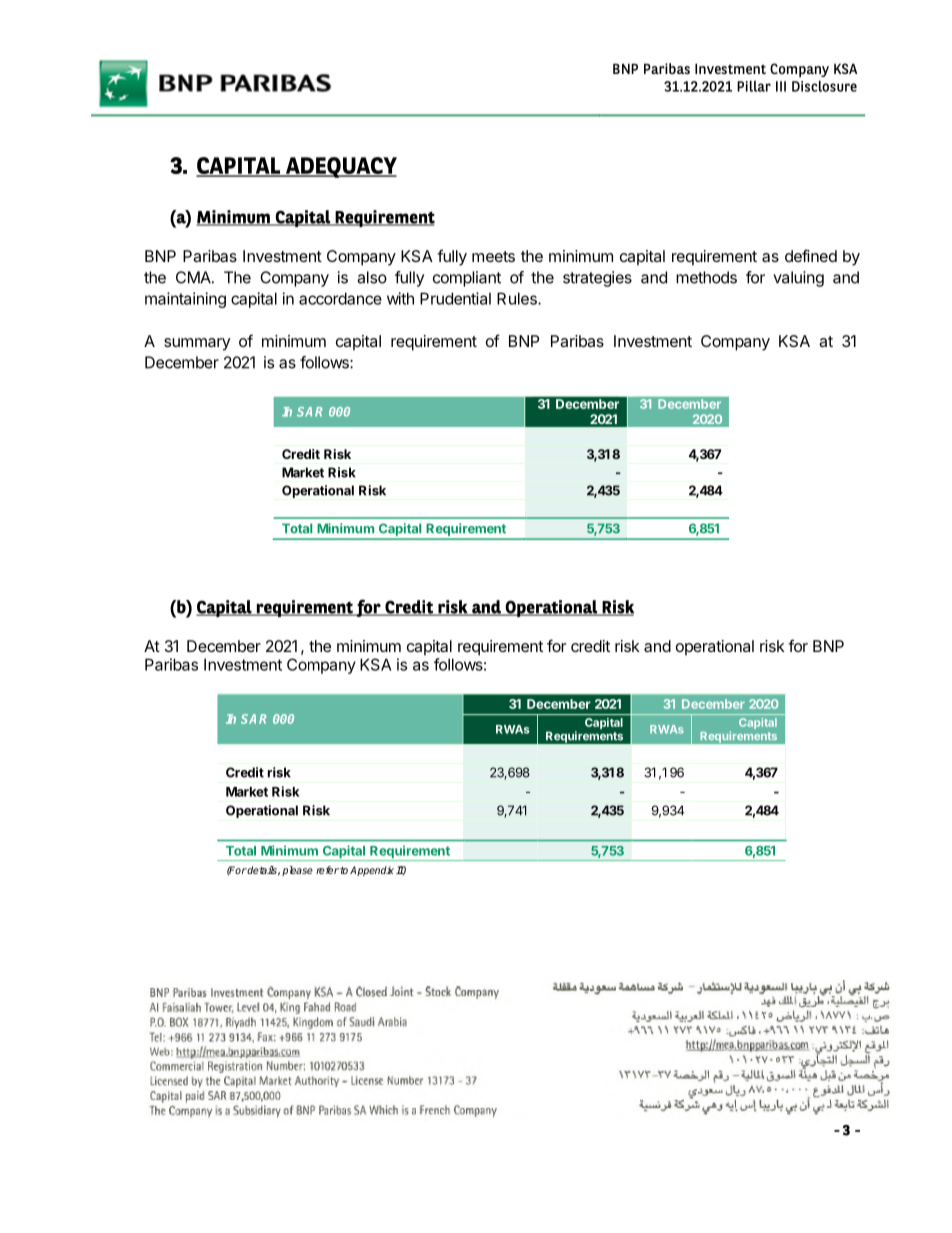 The height and width of the screenshot is (1233, 952). What do you see at coordinates (706, 277) in the screenshot?
I see `methods` at bounding box center [706, 277].
